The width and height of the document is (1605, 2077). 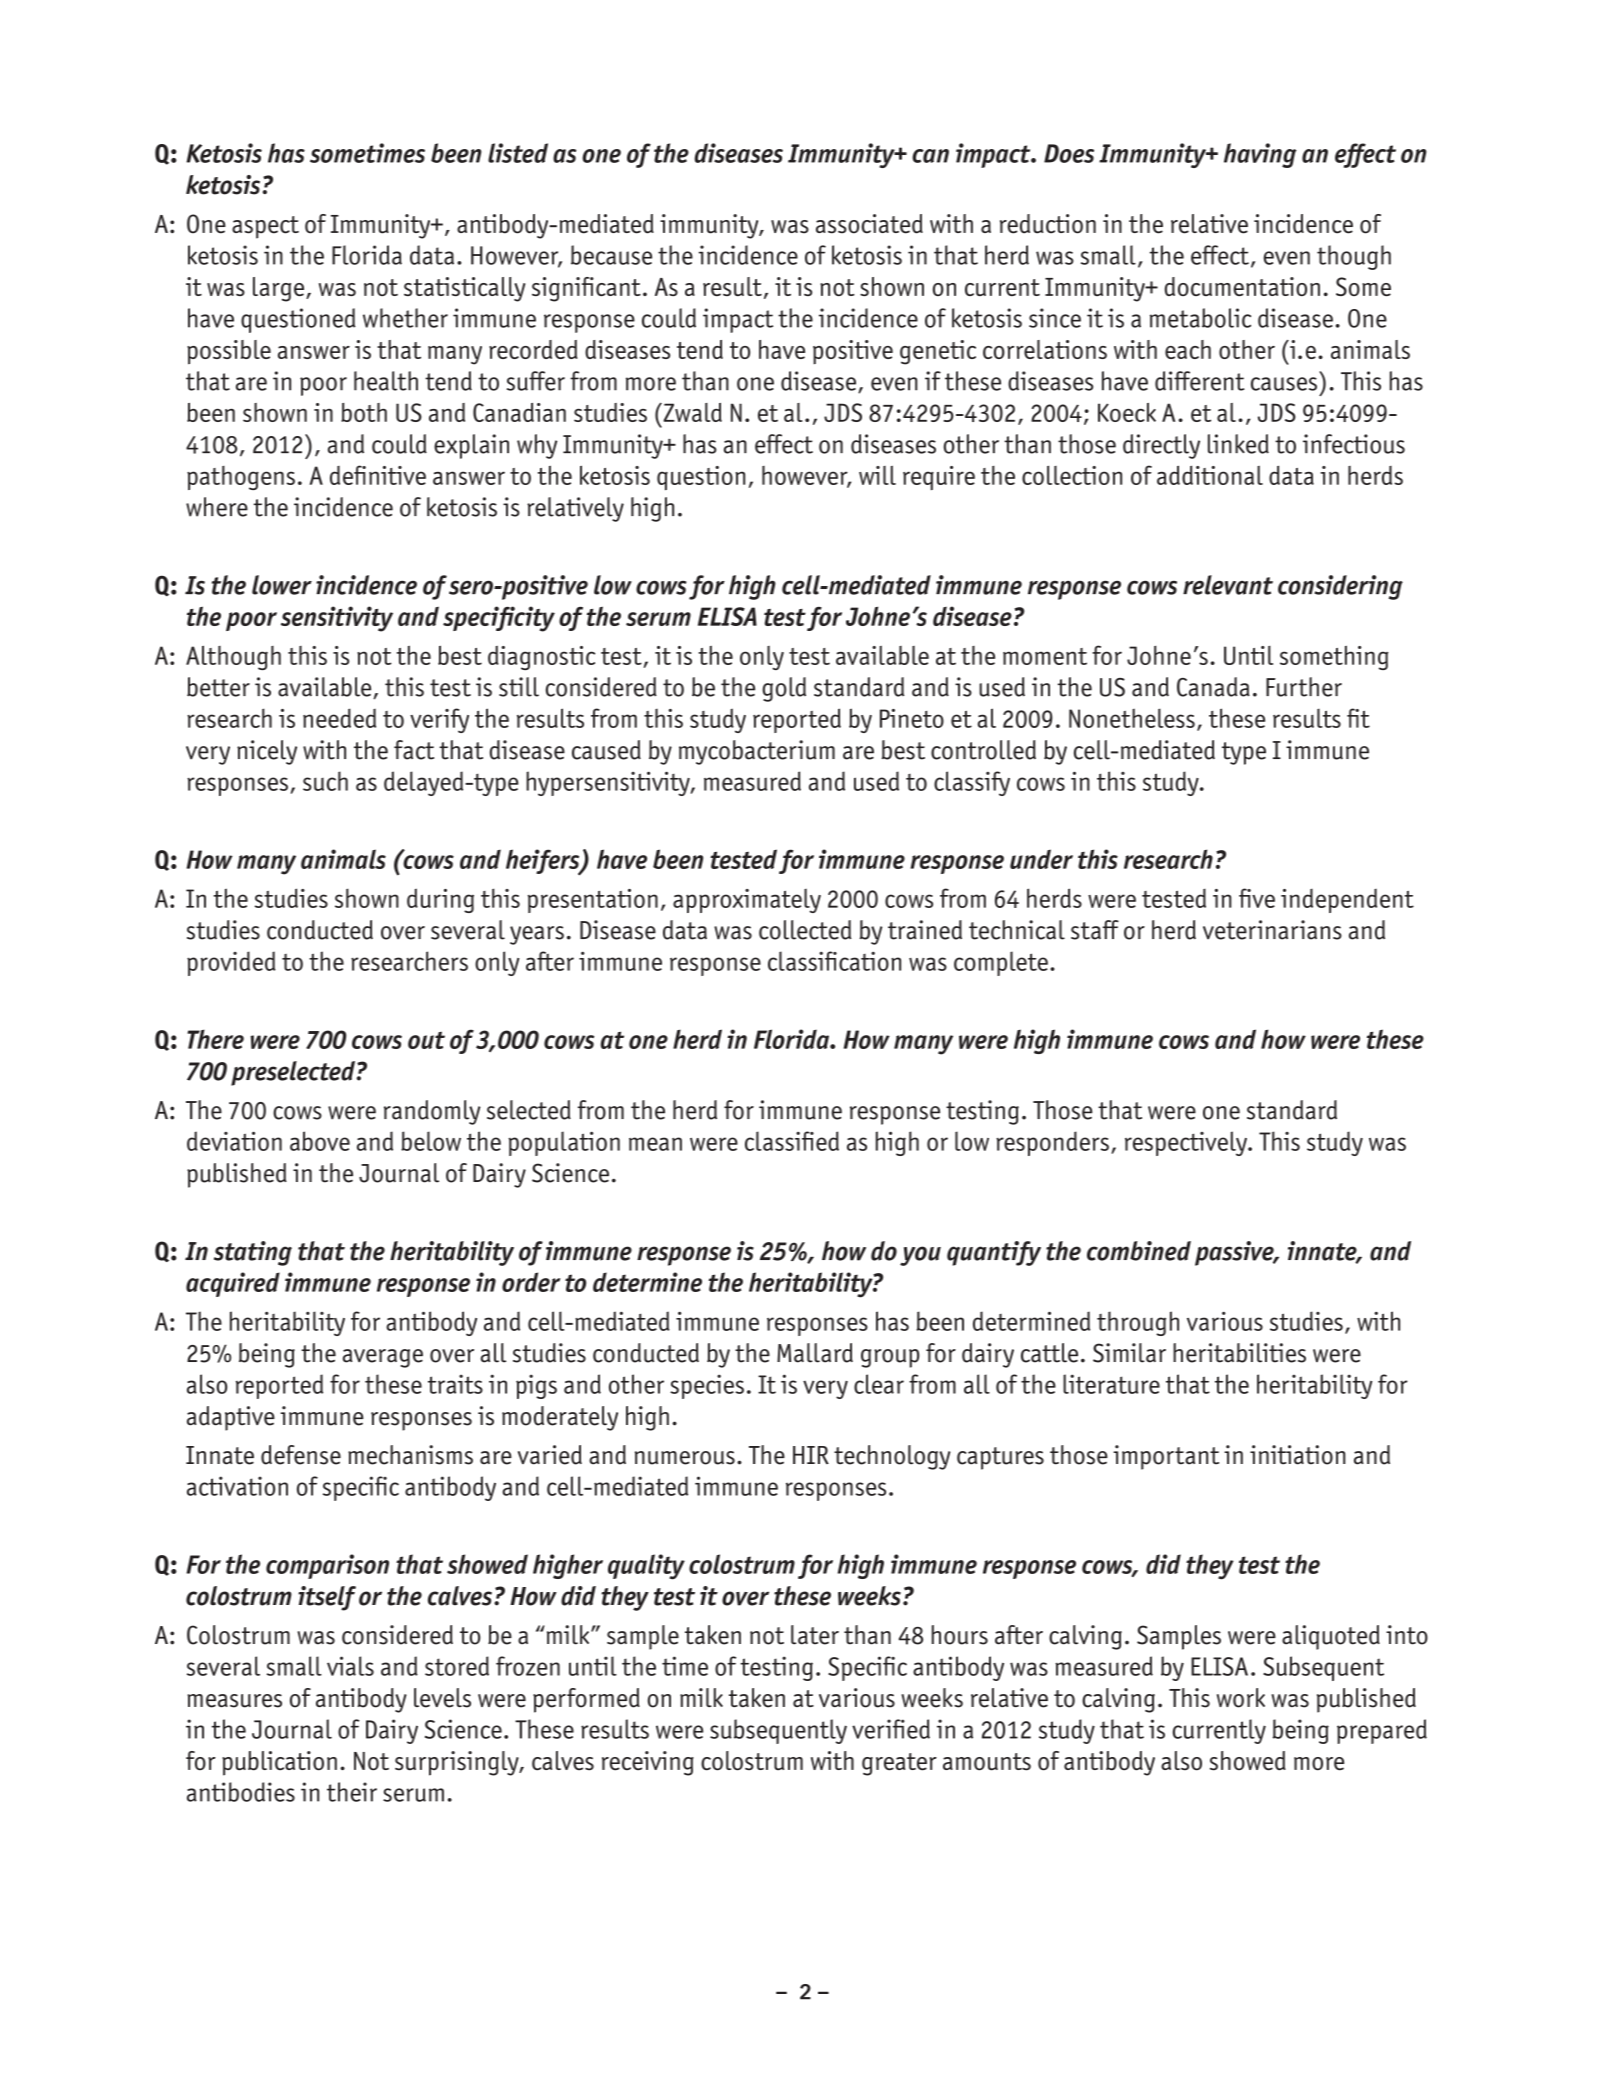 What do you see at coordinates (352, 1792) in the document?
I see `their` at bounding box center [352, 1792].
